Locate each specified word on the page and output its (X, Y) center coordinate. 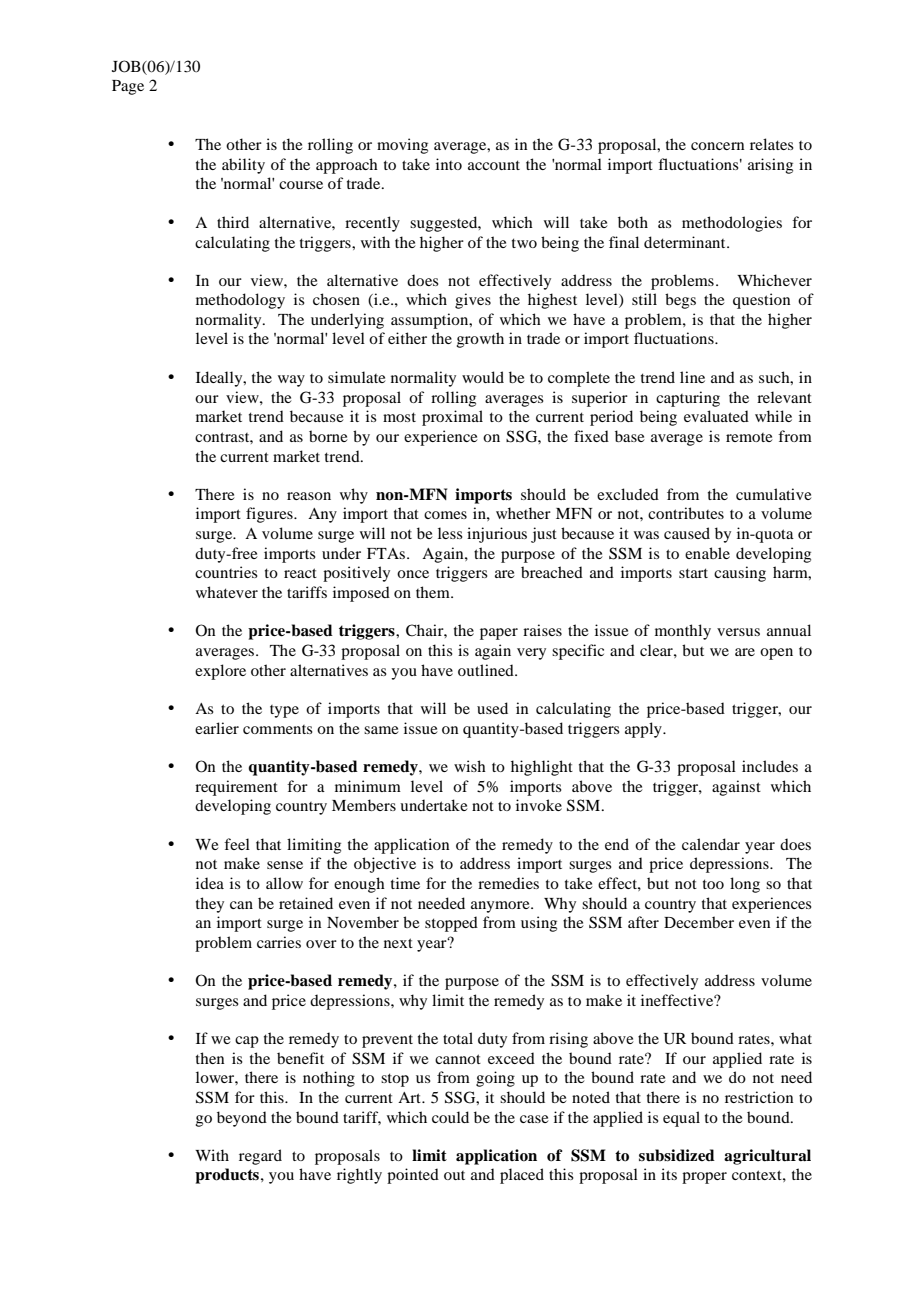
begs (680, 301)
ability (243, 166)
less (450, 533)
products (227, 1176)
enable (707, 553)
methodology (240, 301)
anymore (501, 907)
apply (644, 730)
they (210, 905)
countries (226, 572)
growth (480, 340)
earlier (217, 728)
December (699, 922)
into (449, 164)
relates (772, 144)
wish (470, 766)
